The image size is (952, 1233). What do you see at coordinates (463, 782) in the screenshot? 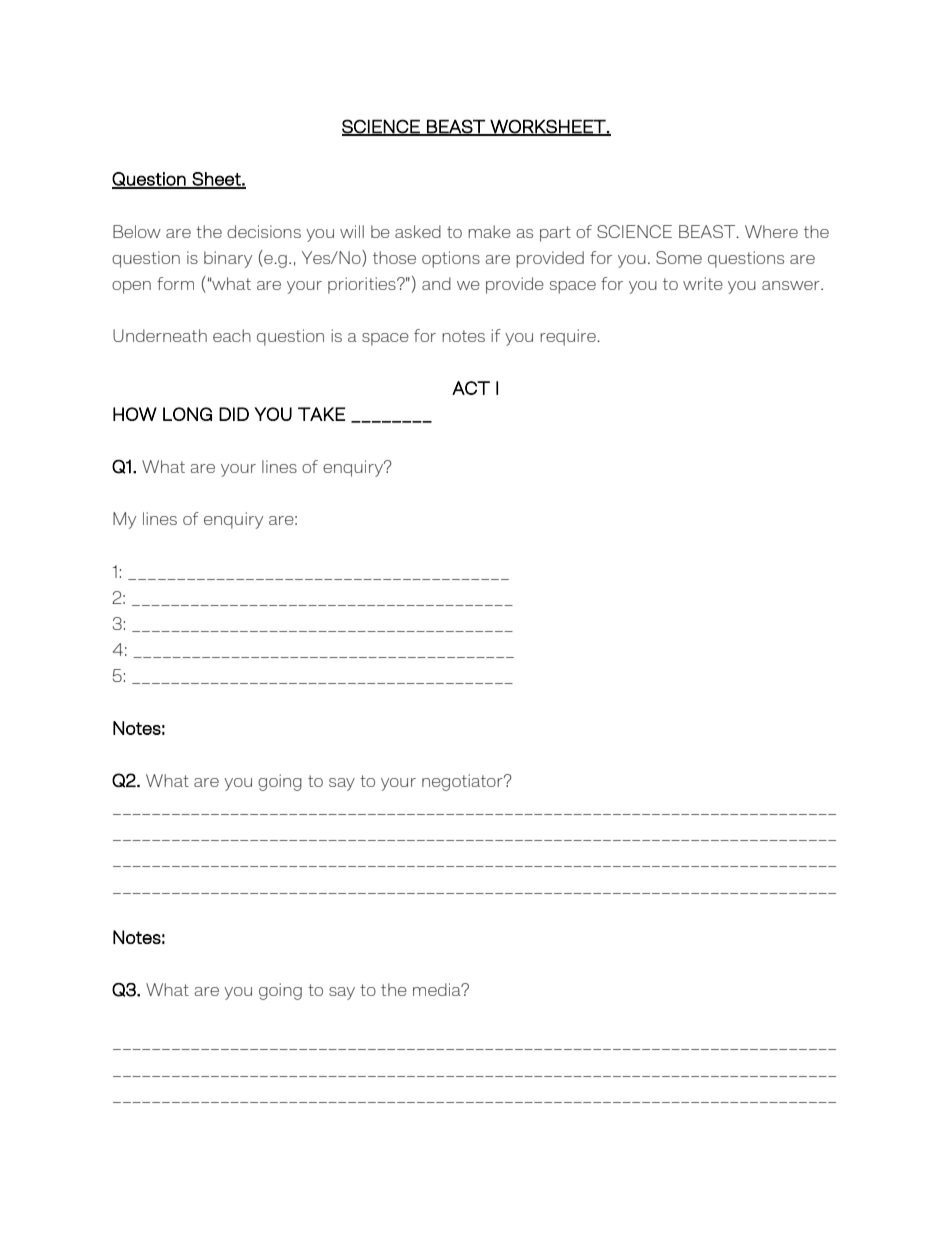
I see `negotiator` at bounding box center [463, 782].
